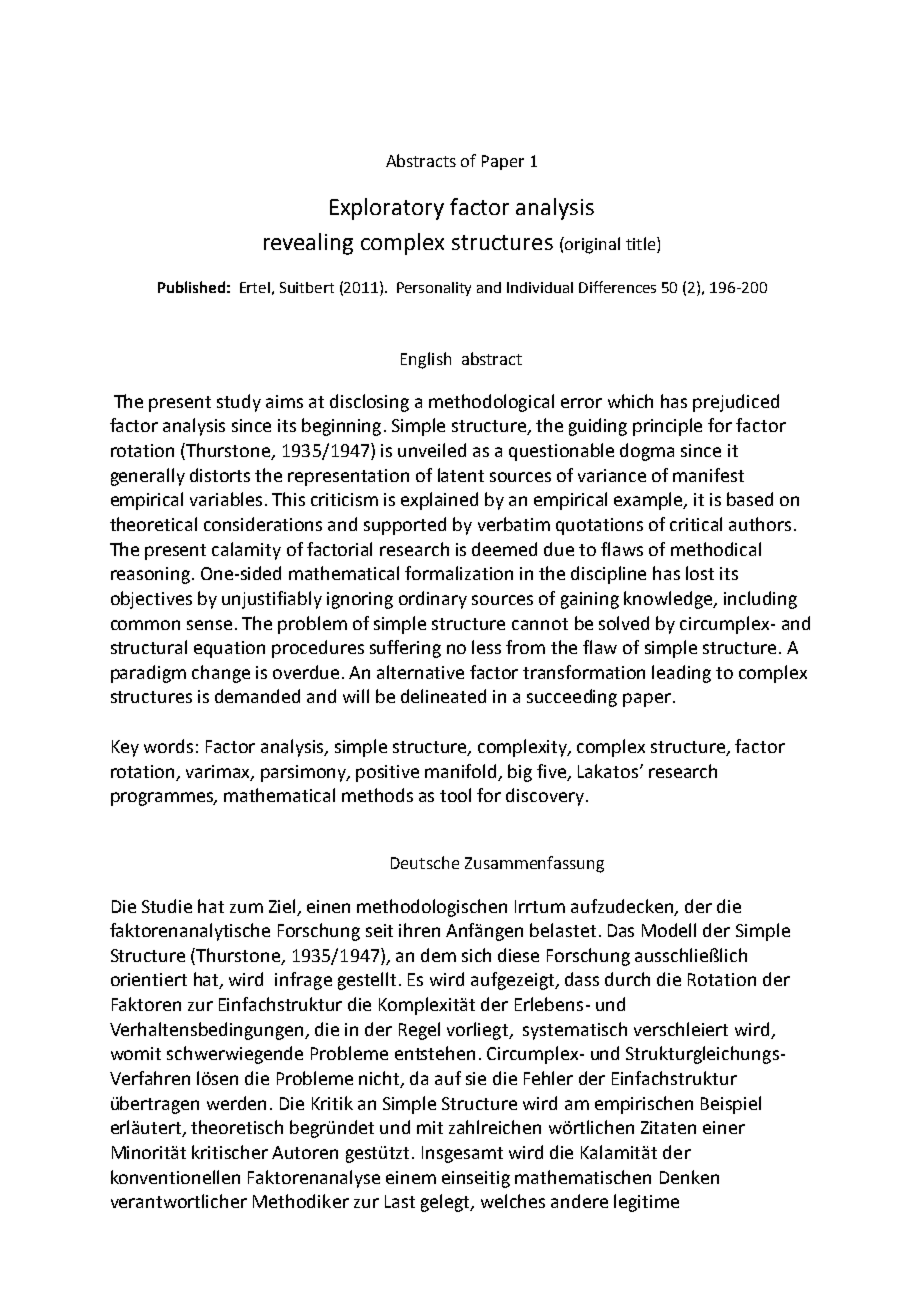  Describe the element at coordinates (221, 674) in the screenshot. I see `change` at that location.
